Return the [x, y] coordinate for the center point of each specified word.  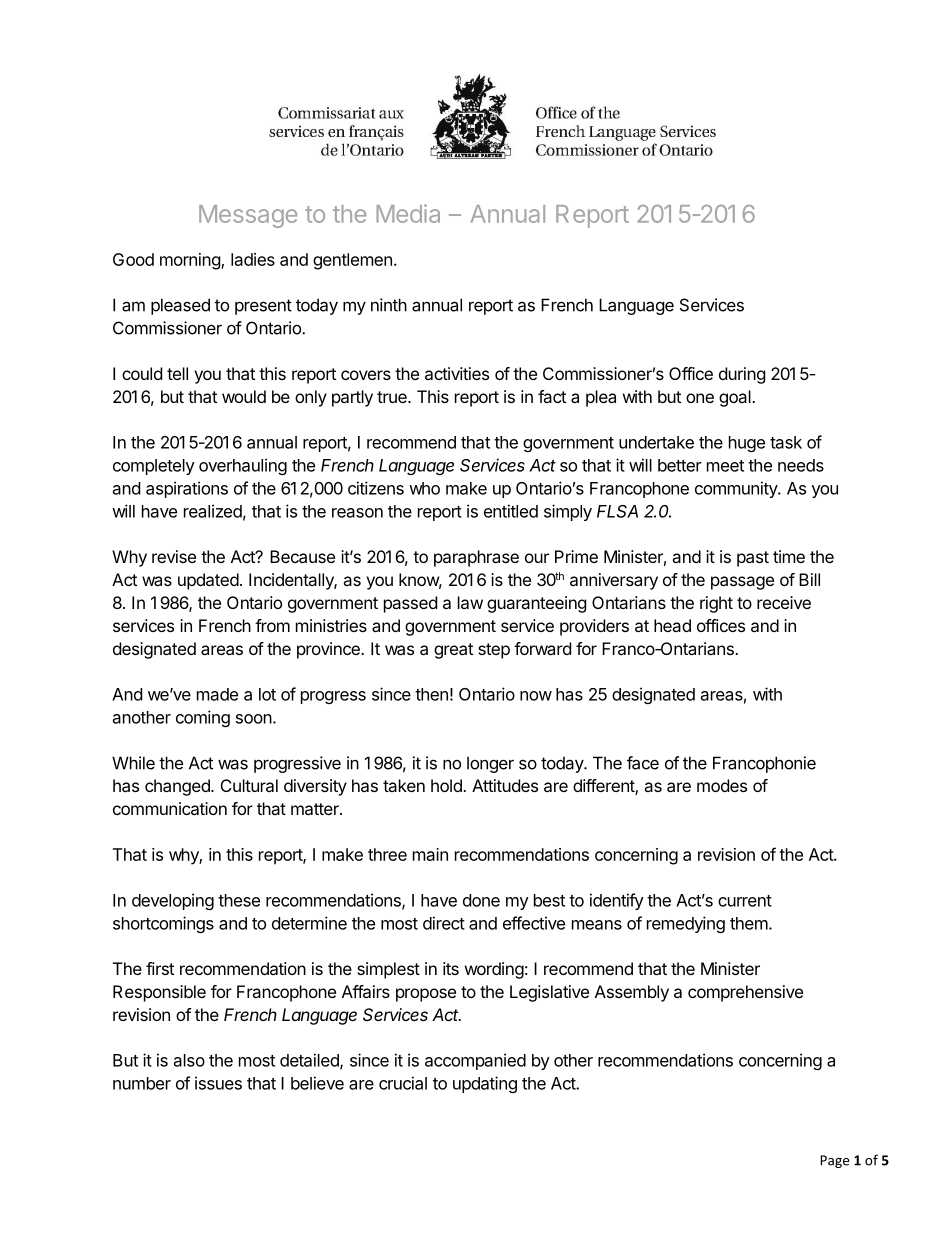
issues [218, 1083]
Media [408, 213]
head [672, 625]
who [424, 488]
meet [725, 466]
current [745, 901]
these [239, 900]
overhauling [243, 466]
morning [191, 261]
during [742, 375]
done [481, 900]
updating [485, 1084]
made [217, 694]
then [431, 694]
